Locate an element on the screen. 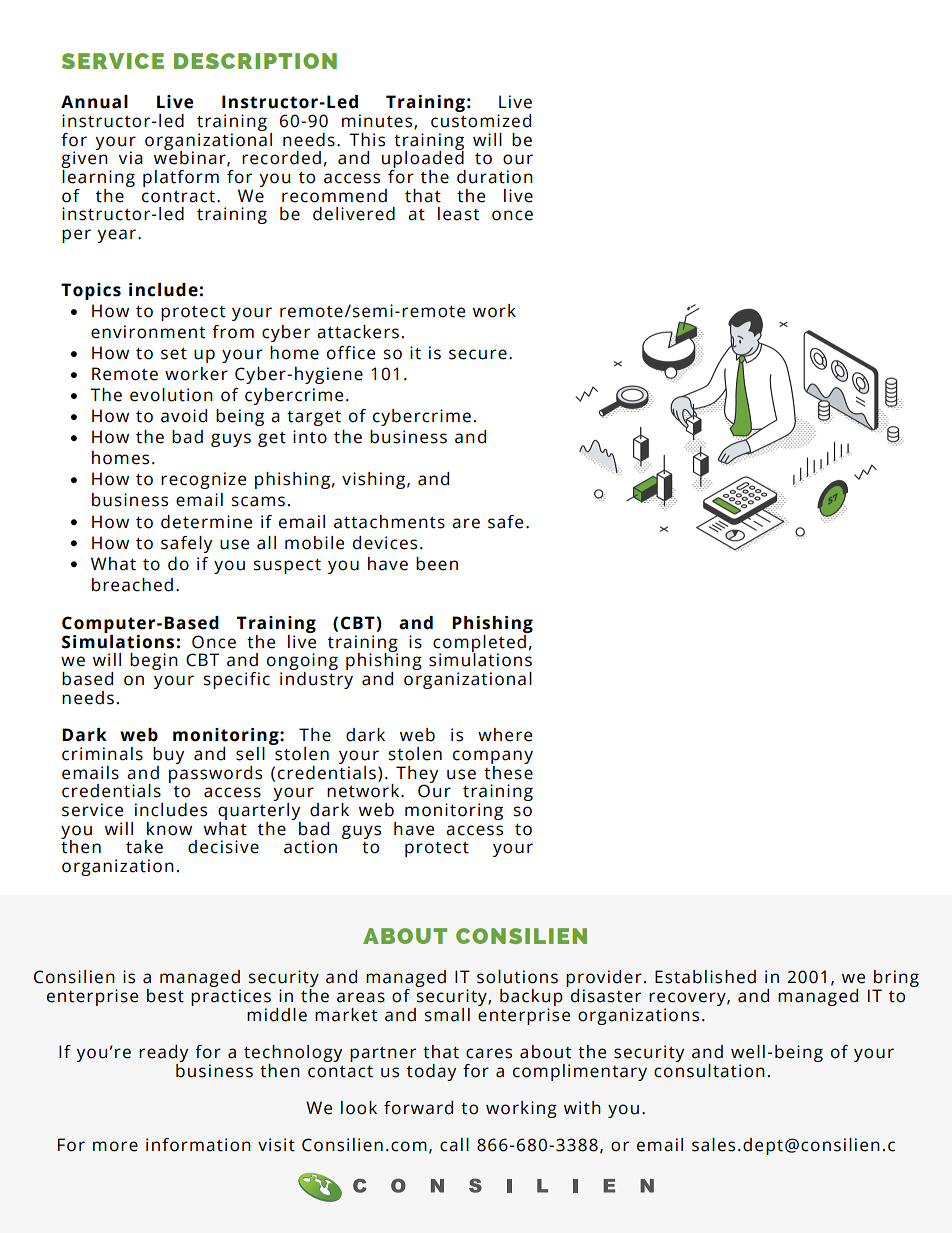 This screenshot has height=1233, width=952. information is located at coordinates (198, 1145).
